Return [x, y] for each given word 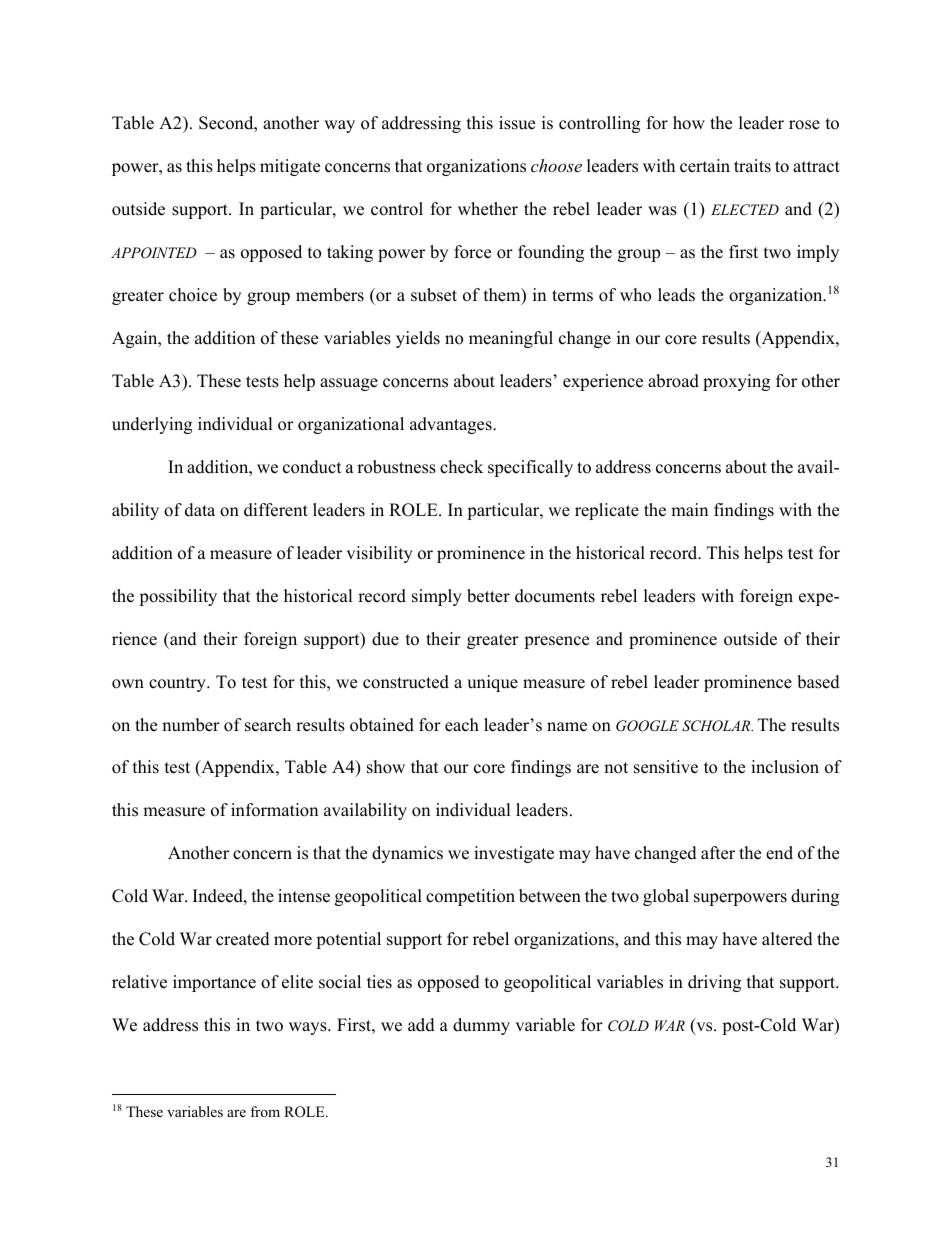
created [243, 939]
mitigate [290, 167]
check [461, 467]
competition [470, 897]
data [200, 510]
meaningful [511, 339]
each [462, 725]
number [191, 725]
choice [193, 295]
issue [517, 123]
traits [752, 166]
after [718, 853]
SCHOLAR [717, 726]
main [689, 509]
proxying [736, 382]
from [265, 1111]
